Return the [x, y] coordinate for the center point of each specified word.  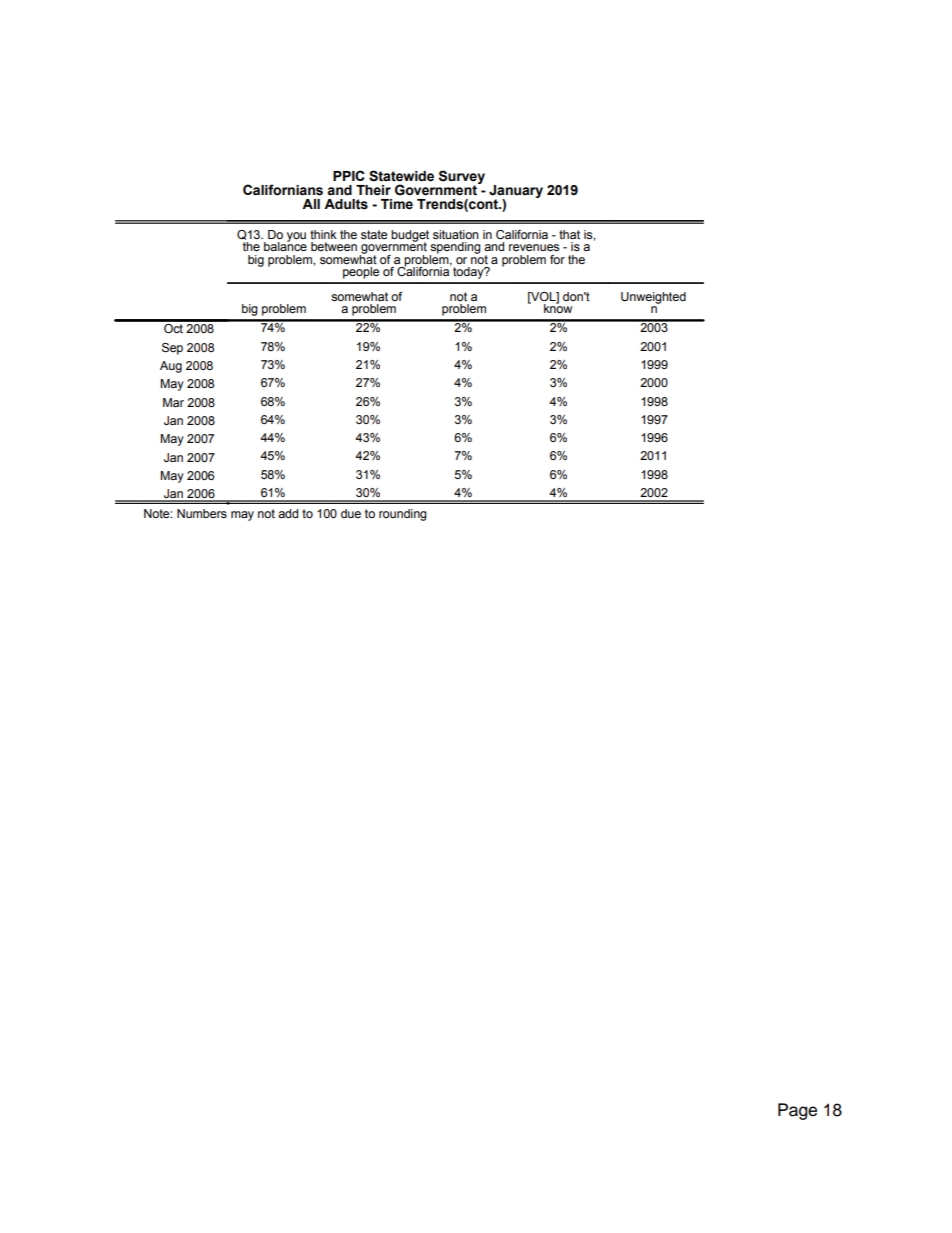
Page [797, 1111]
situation [455, 234]
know [558, 307]
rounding [403, 515]
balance [285, 245]
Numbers [202, 513]
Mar [173, 402]
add [288, 513]
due [351, 513]
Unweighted [653, 298]
